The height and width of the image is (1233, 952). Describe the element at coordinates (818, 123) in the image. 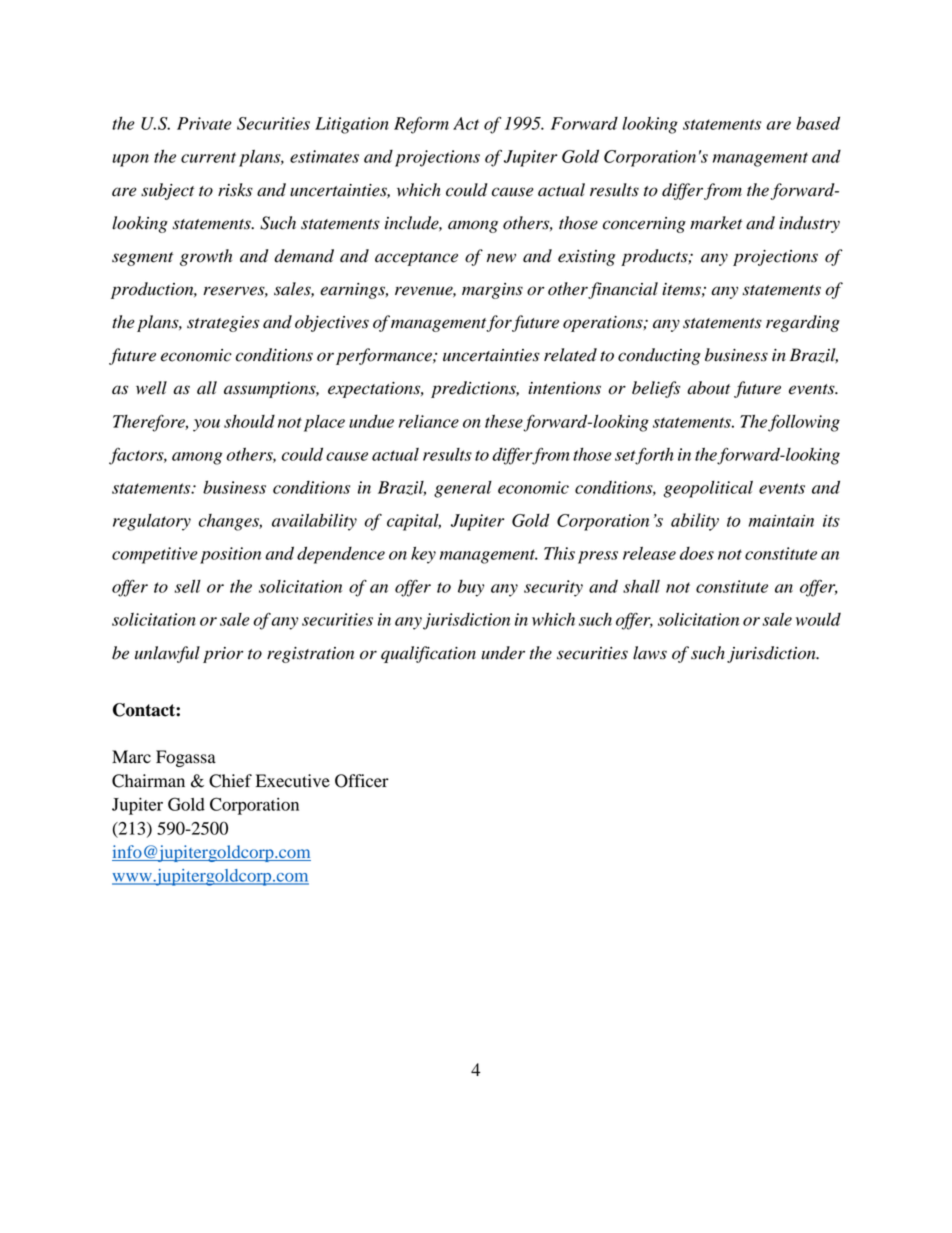

I see `based` at that location.
